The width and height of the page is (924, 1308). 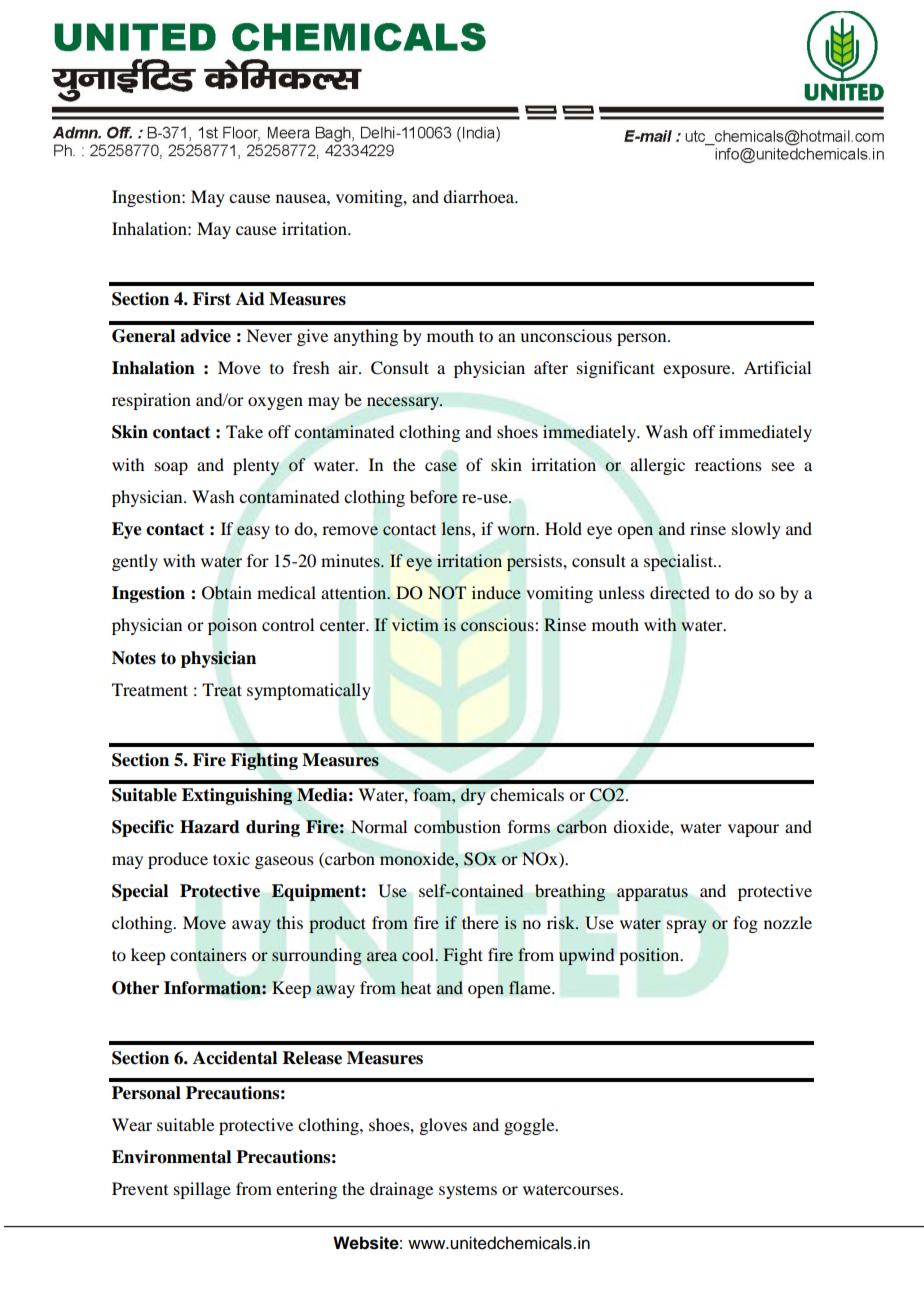 What do you see at coordinates (443, 1126) in the page?
I see `gloves` at bounding box center [443, 1126].
